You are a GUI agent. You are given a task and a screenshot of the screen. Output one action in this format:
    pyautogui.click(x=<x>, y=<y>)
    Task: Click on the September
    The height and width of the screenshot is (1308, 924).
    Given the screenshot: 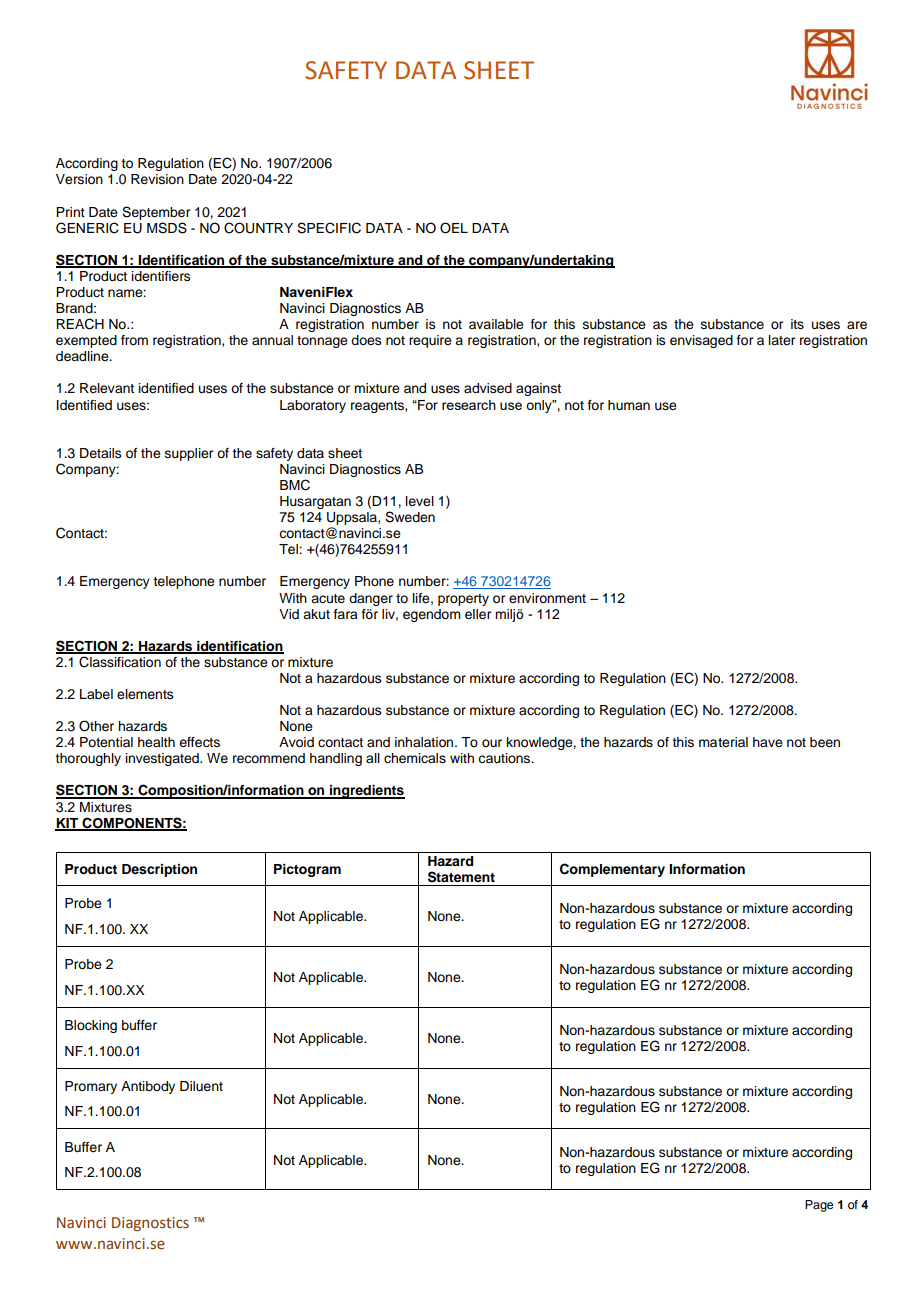 What is the action you would take?
    pyautogui.click(x=156, y=213)
